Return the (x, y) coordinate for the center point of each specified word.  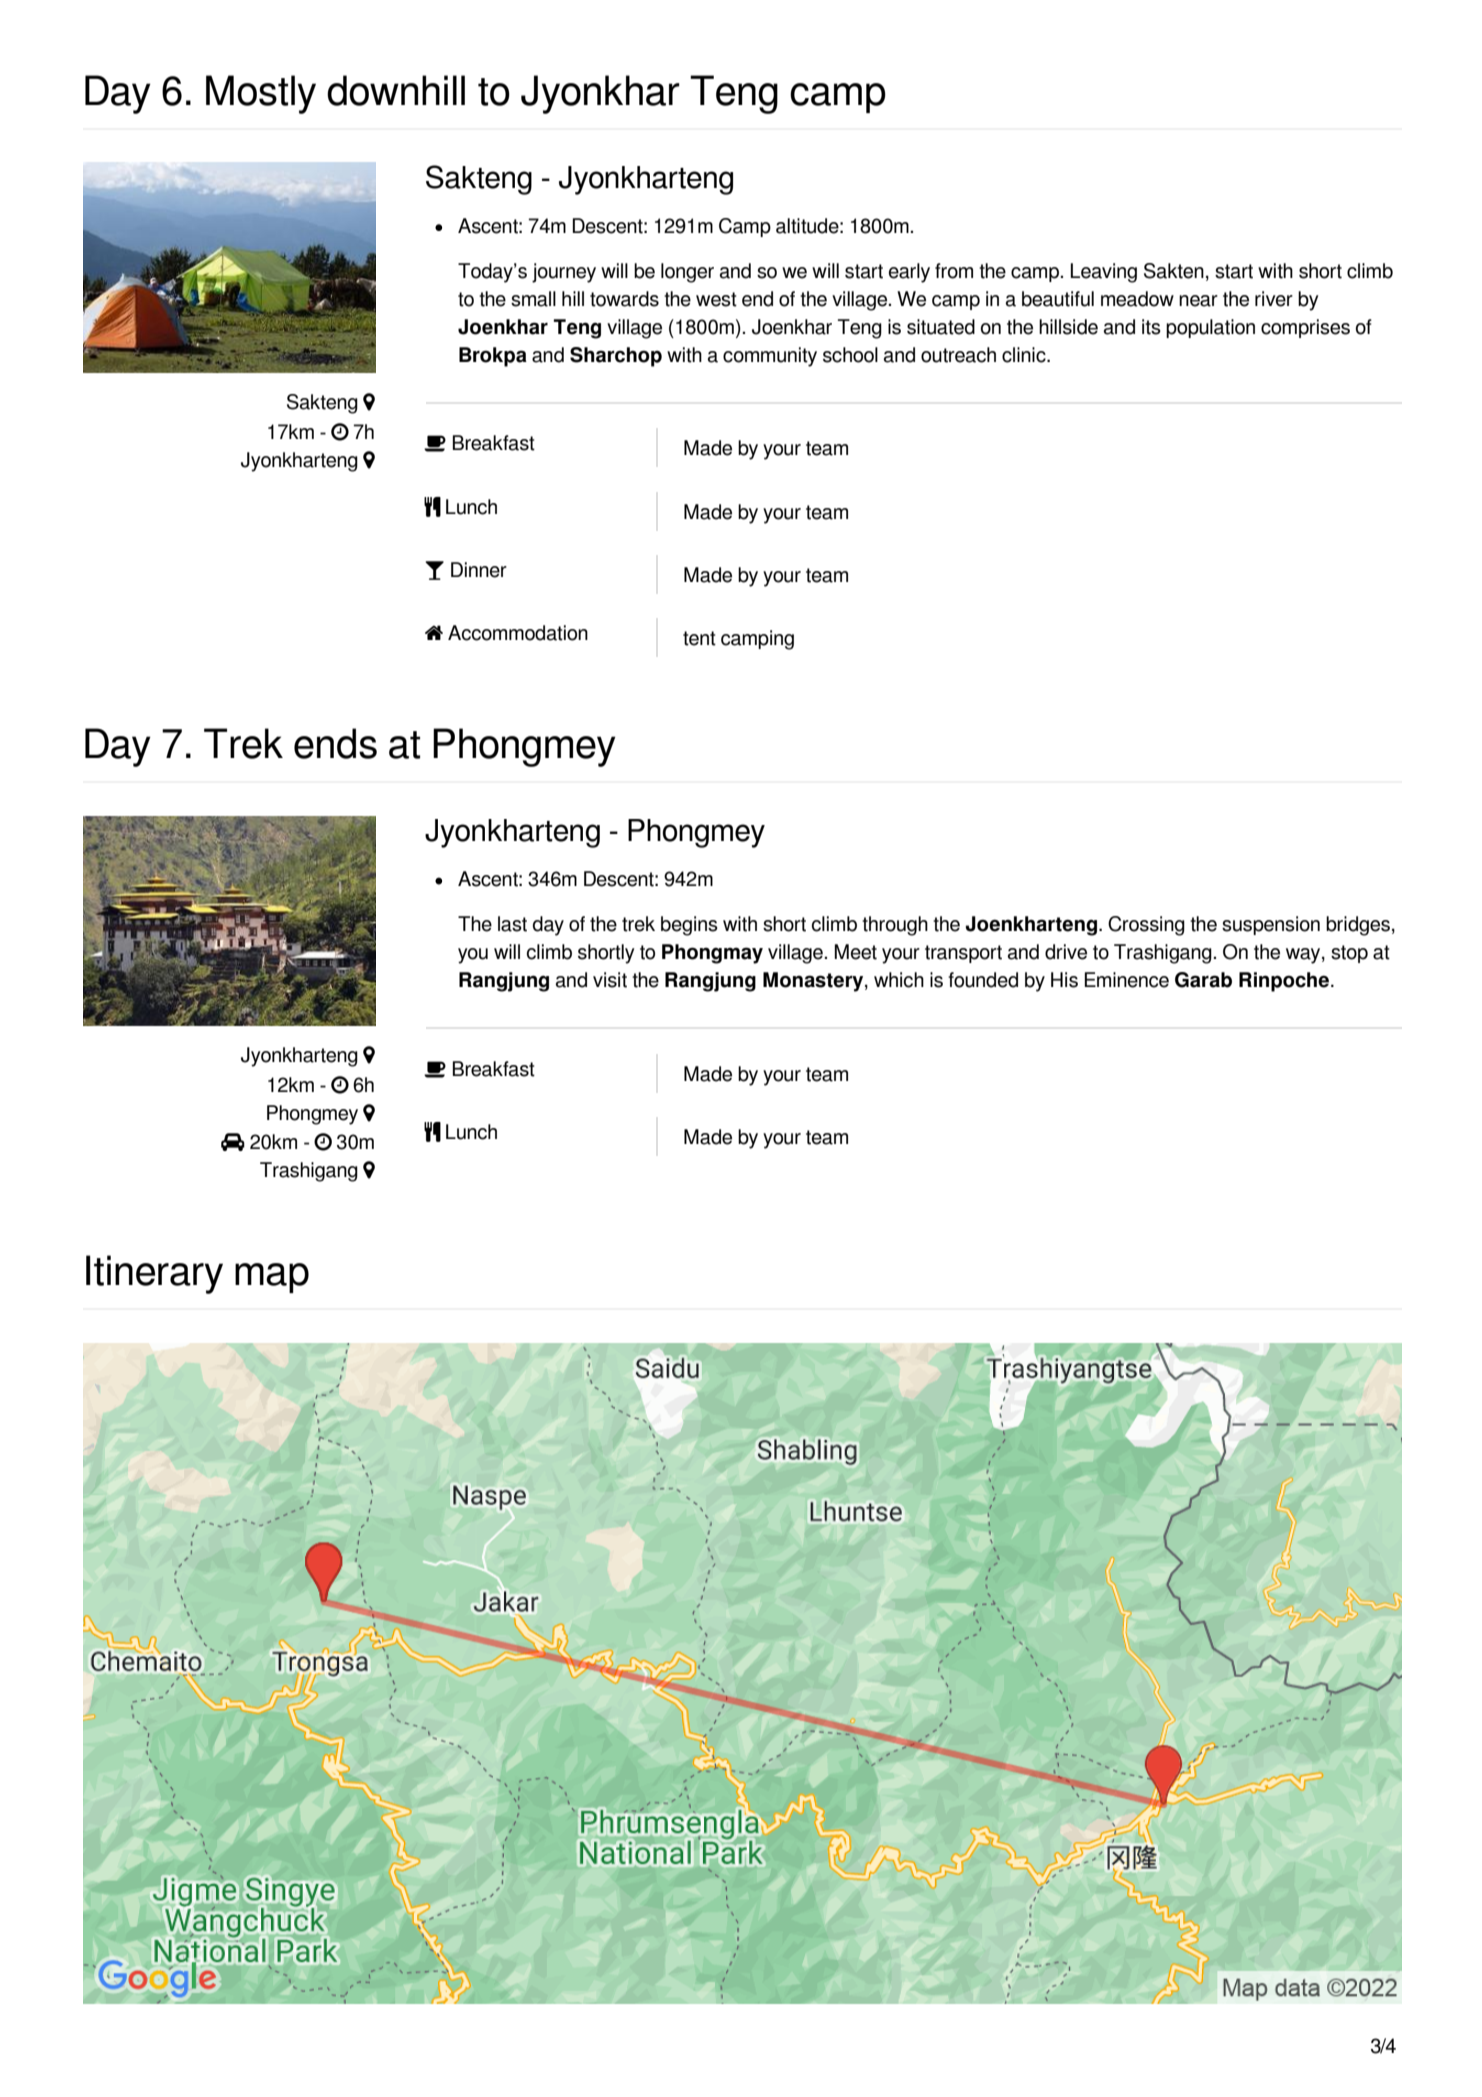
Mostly (261, 94)
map (272, 1278)
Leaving (1103, 273)
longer (687, 273)
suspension (1271, 925)
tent (699, 638)
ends (335, 743)
